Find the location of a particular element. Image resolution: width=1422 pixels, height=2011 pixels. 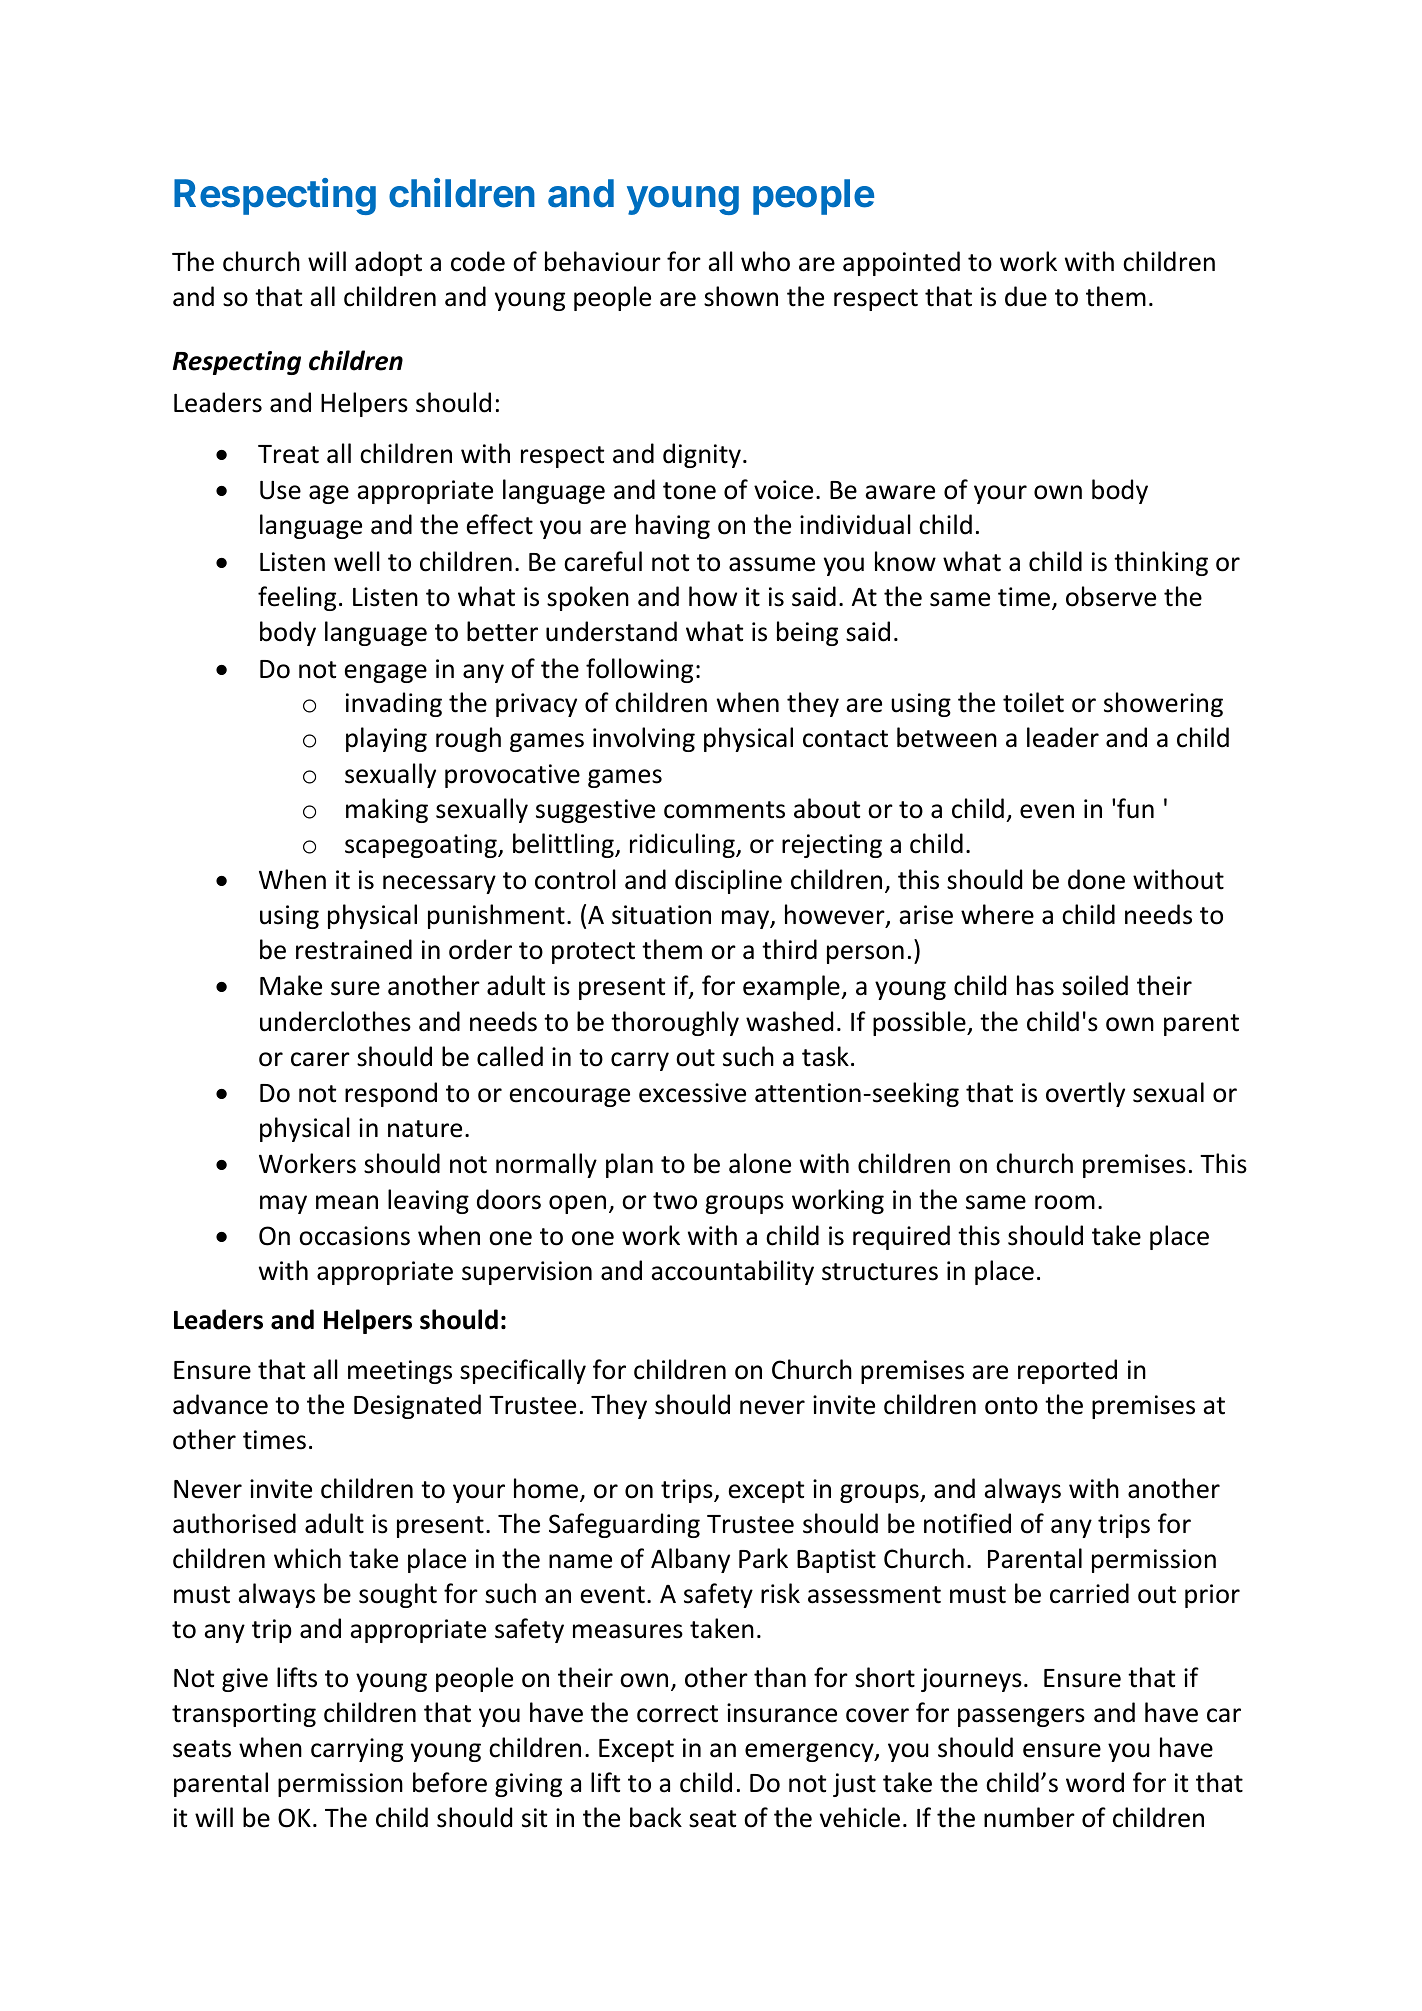

comments is located at coordinates (724, 810).
